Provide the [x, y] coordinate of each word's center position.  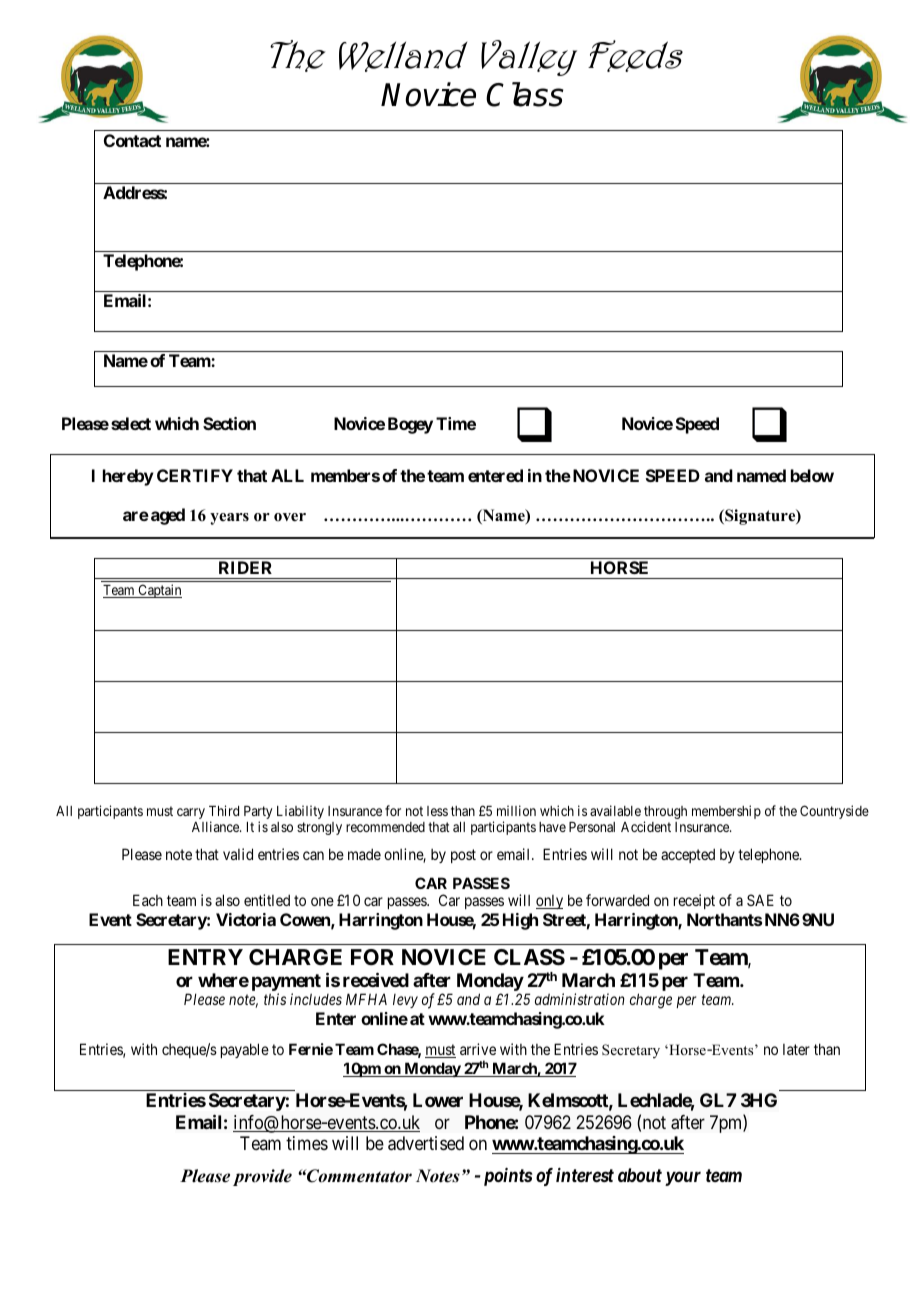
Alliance [216, 826]
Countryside [834, 812]
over [290, 517]
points [508, 1177]
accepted [688, 855]
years [229, 519]
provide [262, 1177]
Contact [132, 140]
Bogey [410, 425]
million [516, 810]
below [812, 475]
